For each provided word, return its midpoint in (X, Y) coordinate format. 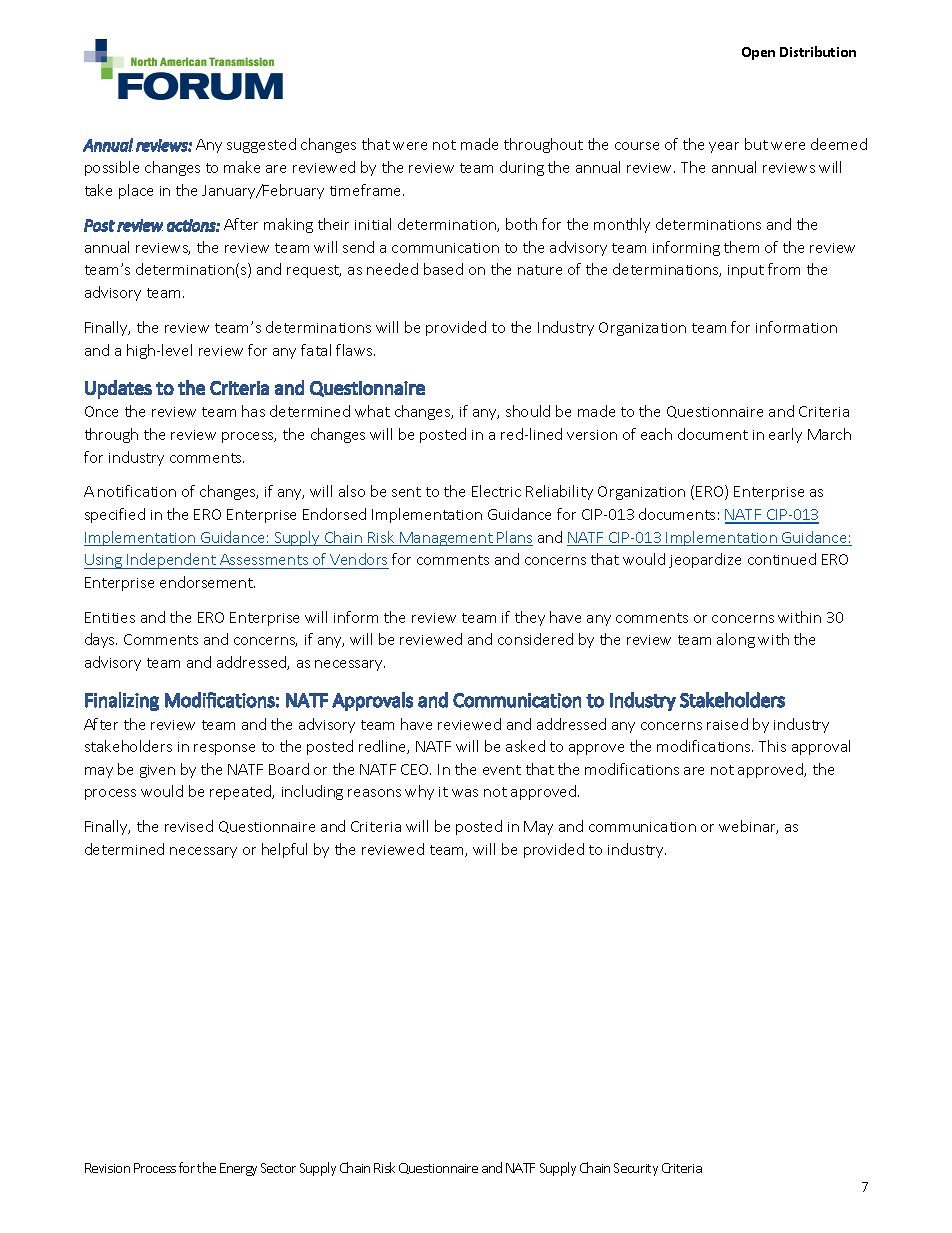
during (522, 168)
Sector (278, 1168)
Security (636, 1169)
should (528, 411)
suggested (261, 145)
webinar (748, 827)
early (785, 435)
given (157, 771)
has (253, 411)
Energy (238, 1169)
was (465, 793)
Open (758, 53)
